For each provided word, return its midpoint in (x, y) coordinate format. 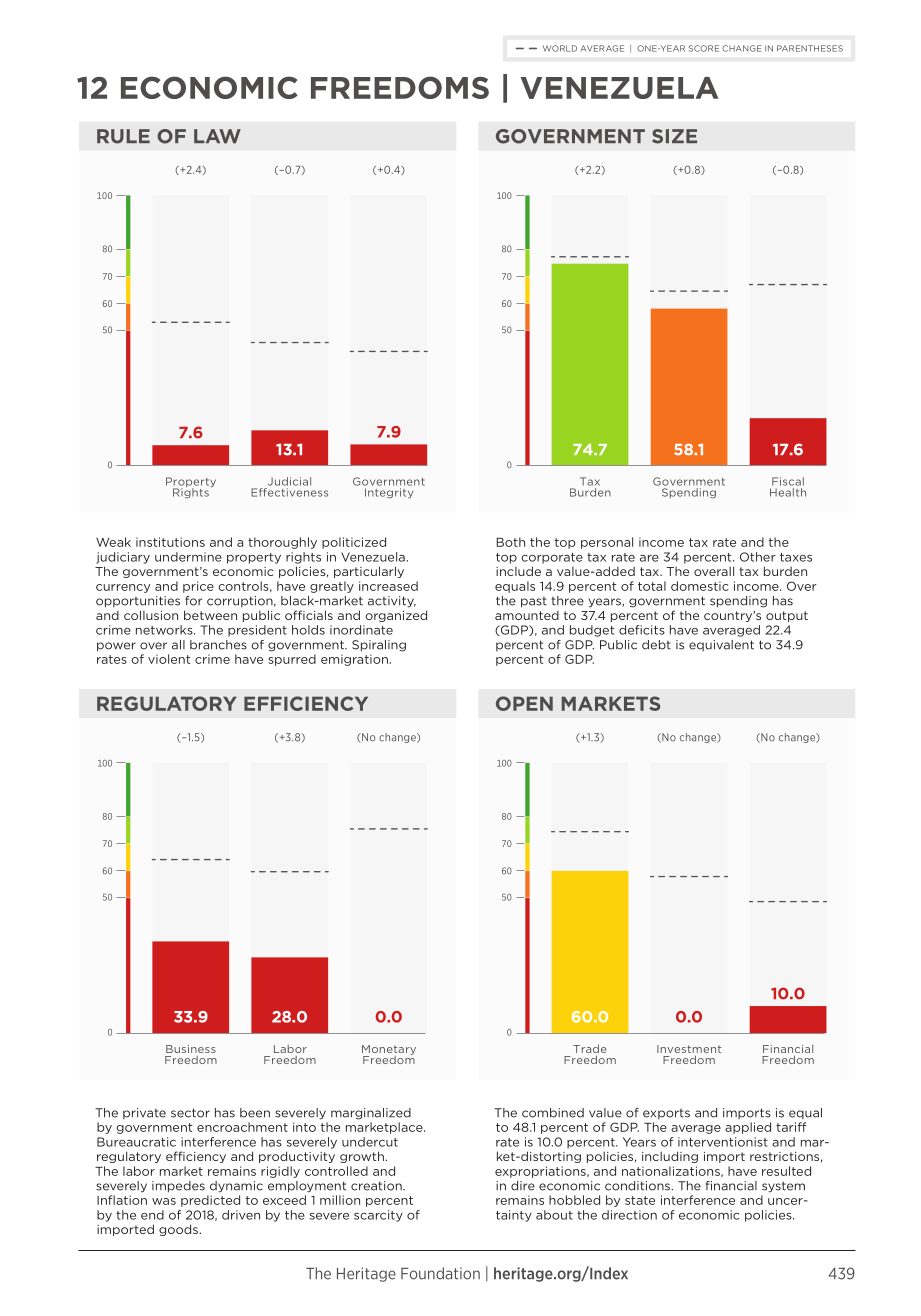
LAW (217, 136)
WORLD (560, 48)
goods (179, 1230)
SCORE (704, 48)
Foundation (440, 1273)
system (783, 1187)
